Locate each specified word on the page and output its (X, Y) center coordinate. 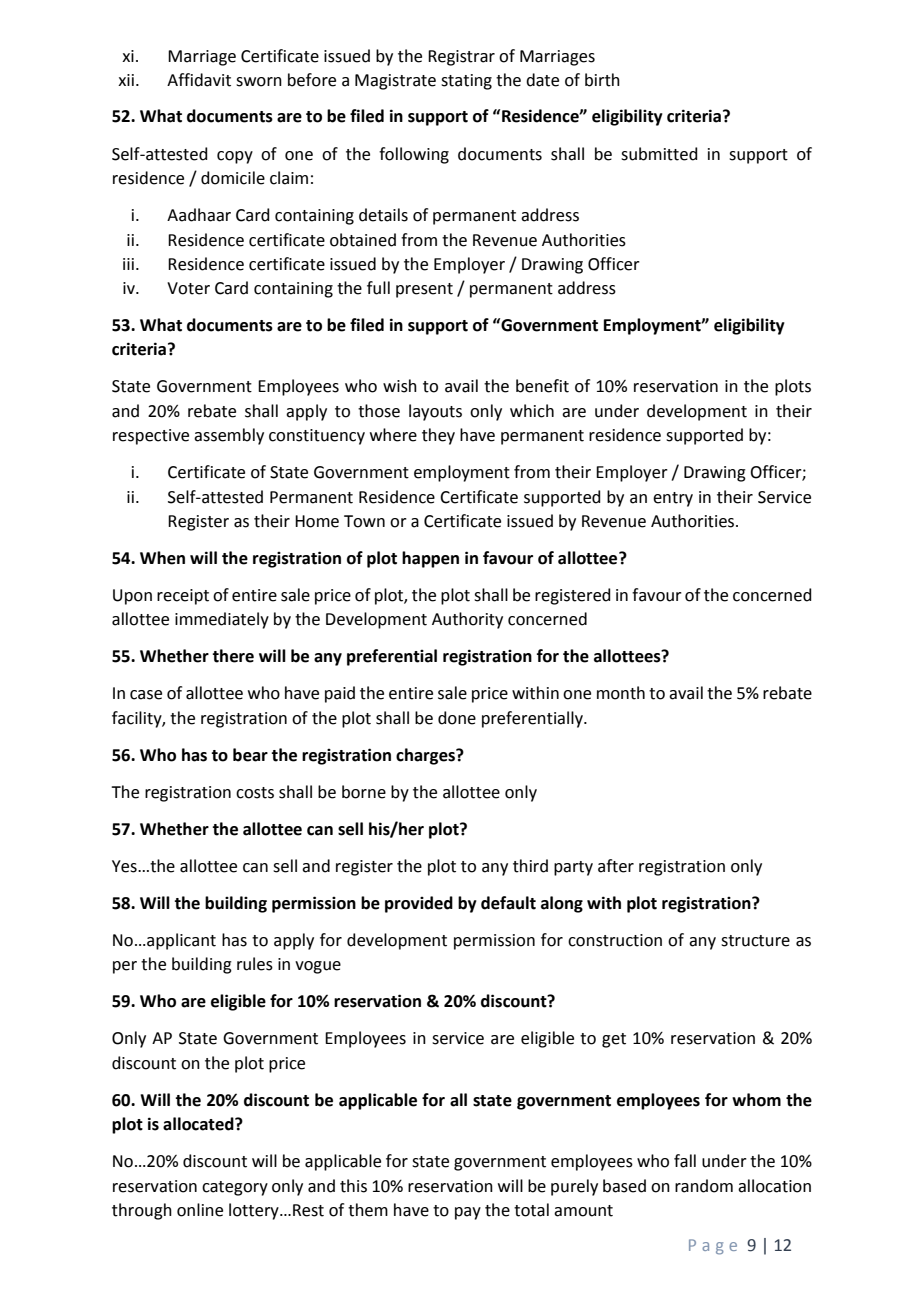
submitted (659, 154)
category (235, 1188)
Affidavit (199, 80)
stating (466, 82)
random (704, 1186)
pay (468, 1213)
